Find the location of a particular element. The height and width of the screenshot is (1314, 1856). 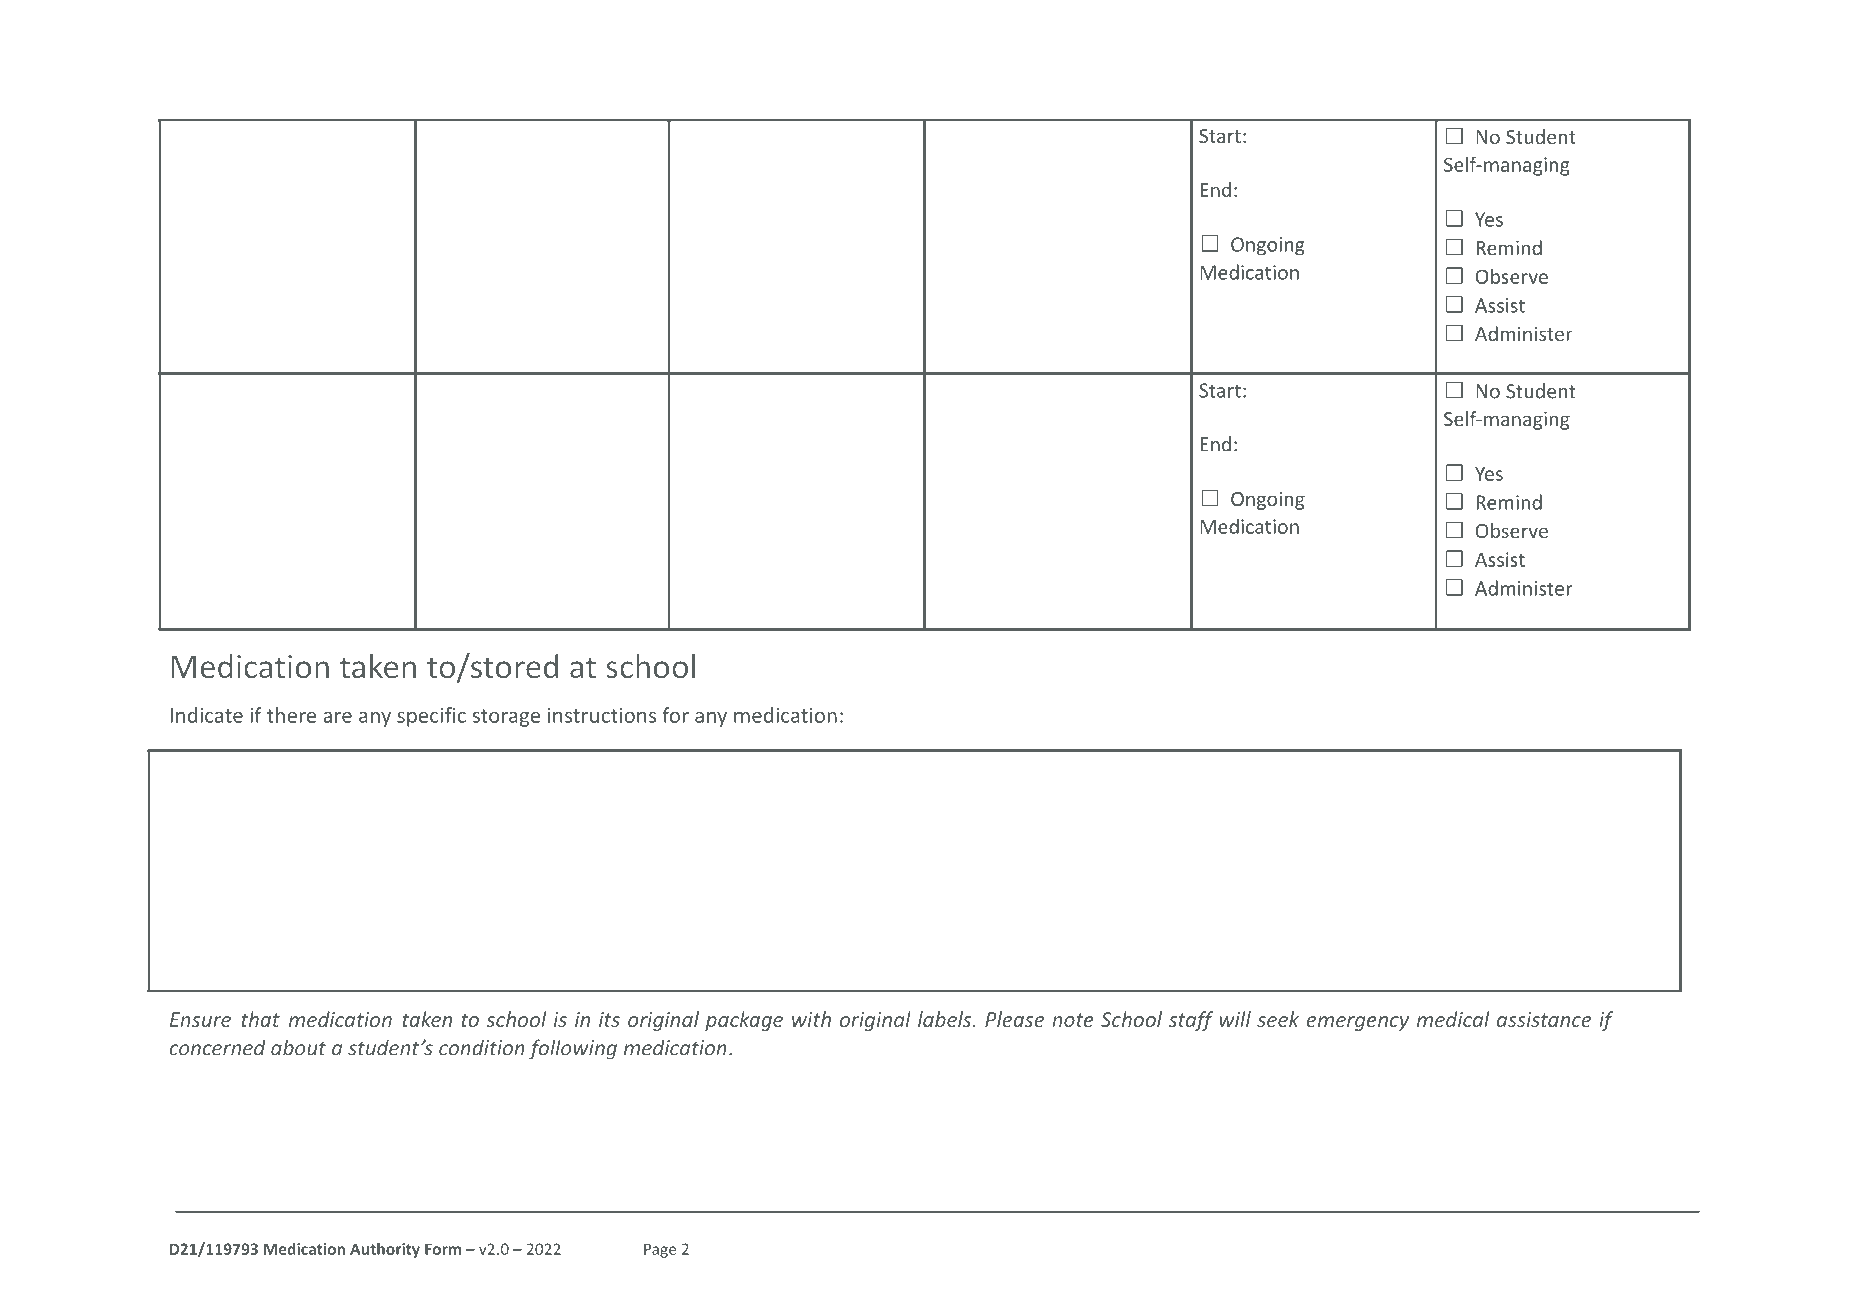

that is located at coordinates (260, 1019).
